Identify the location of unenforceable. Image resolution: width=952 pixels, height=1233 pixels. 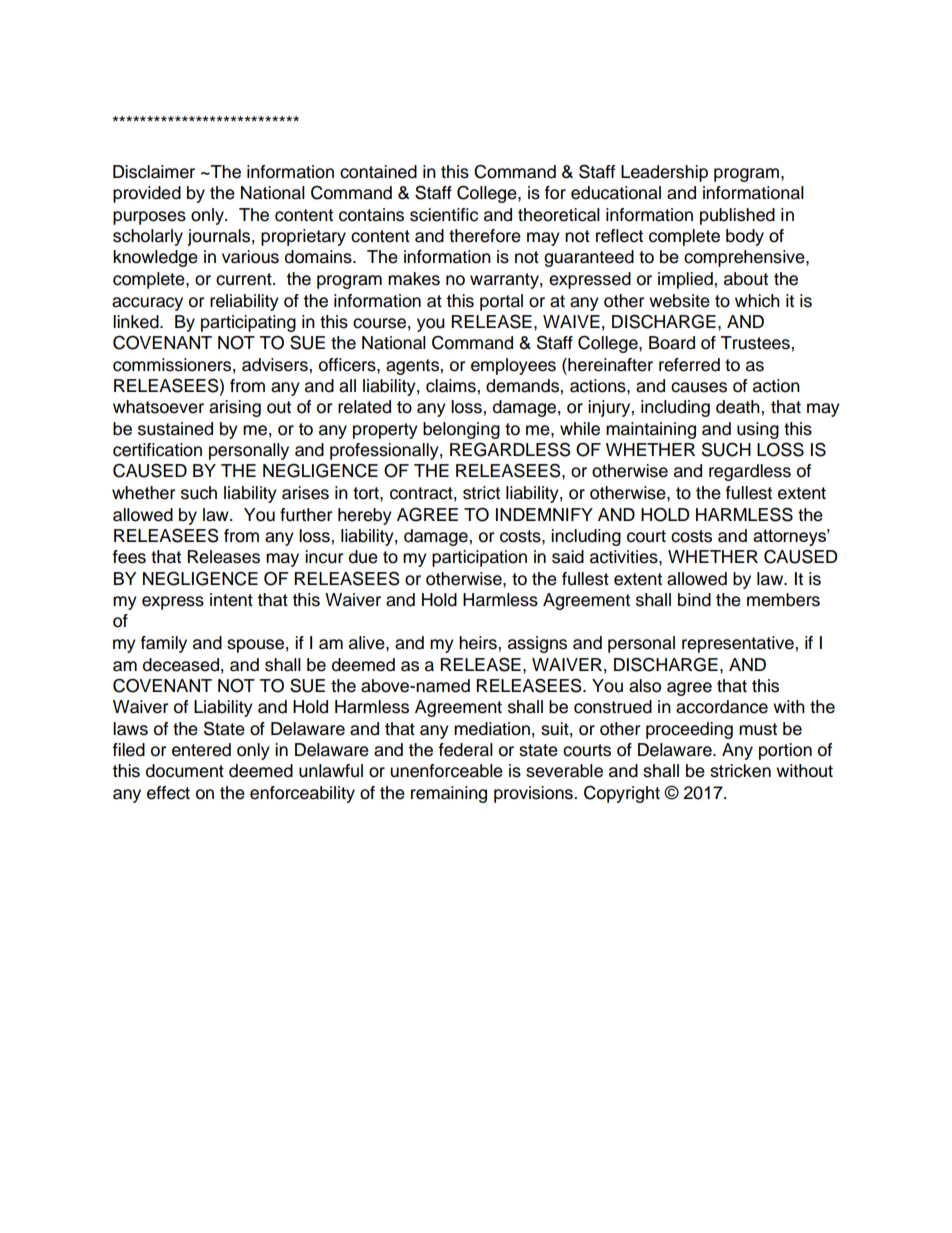
(446, 771).
